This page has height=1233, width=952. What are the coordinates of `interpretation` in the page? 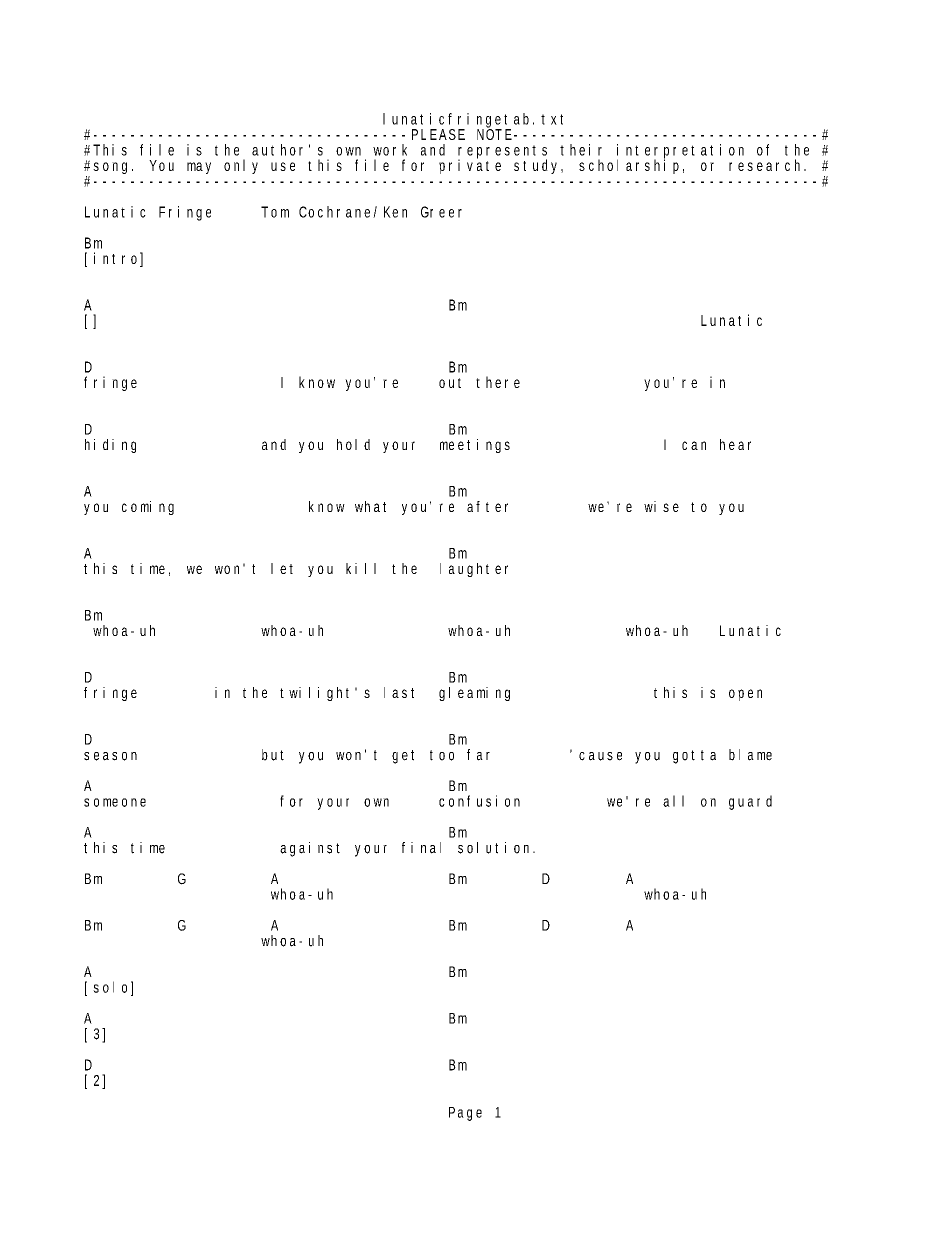 It's located at (680, 152).
